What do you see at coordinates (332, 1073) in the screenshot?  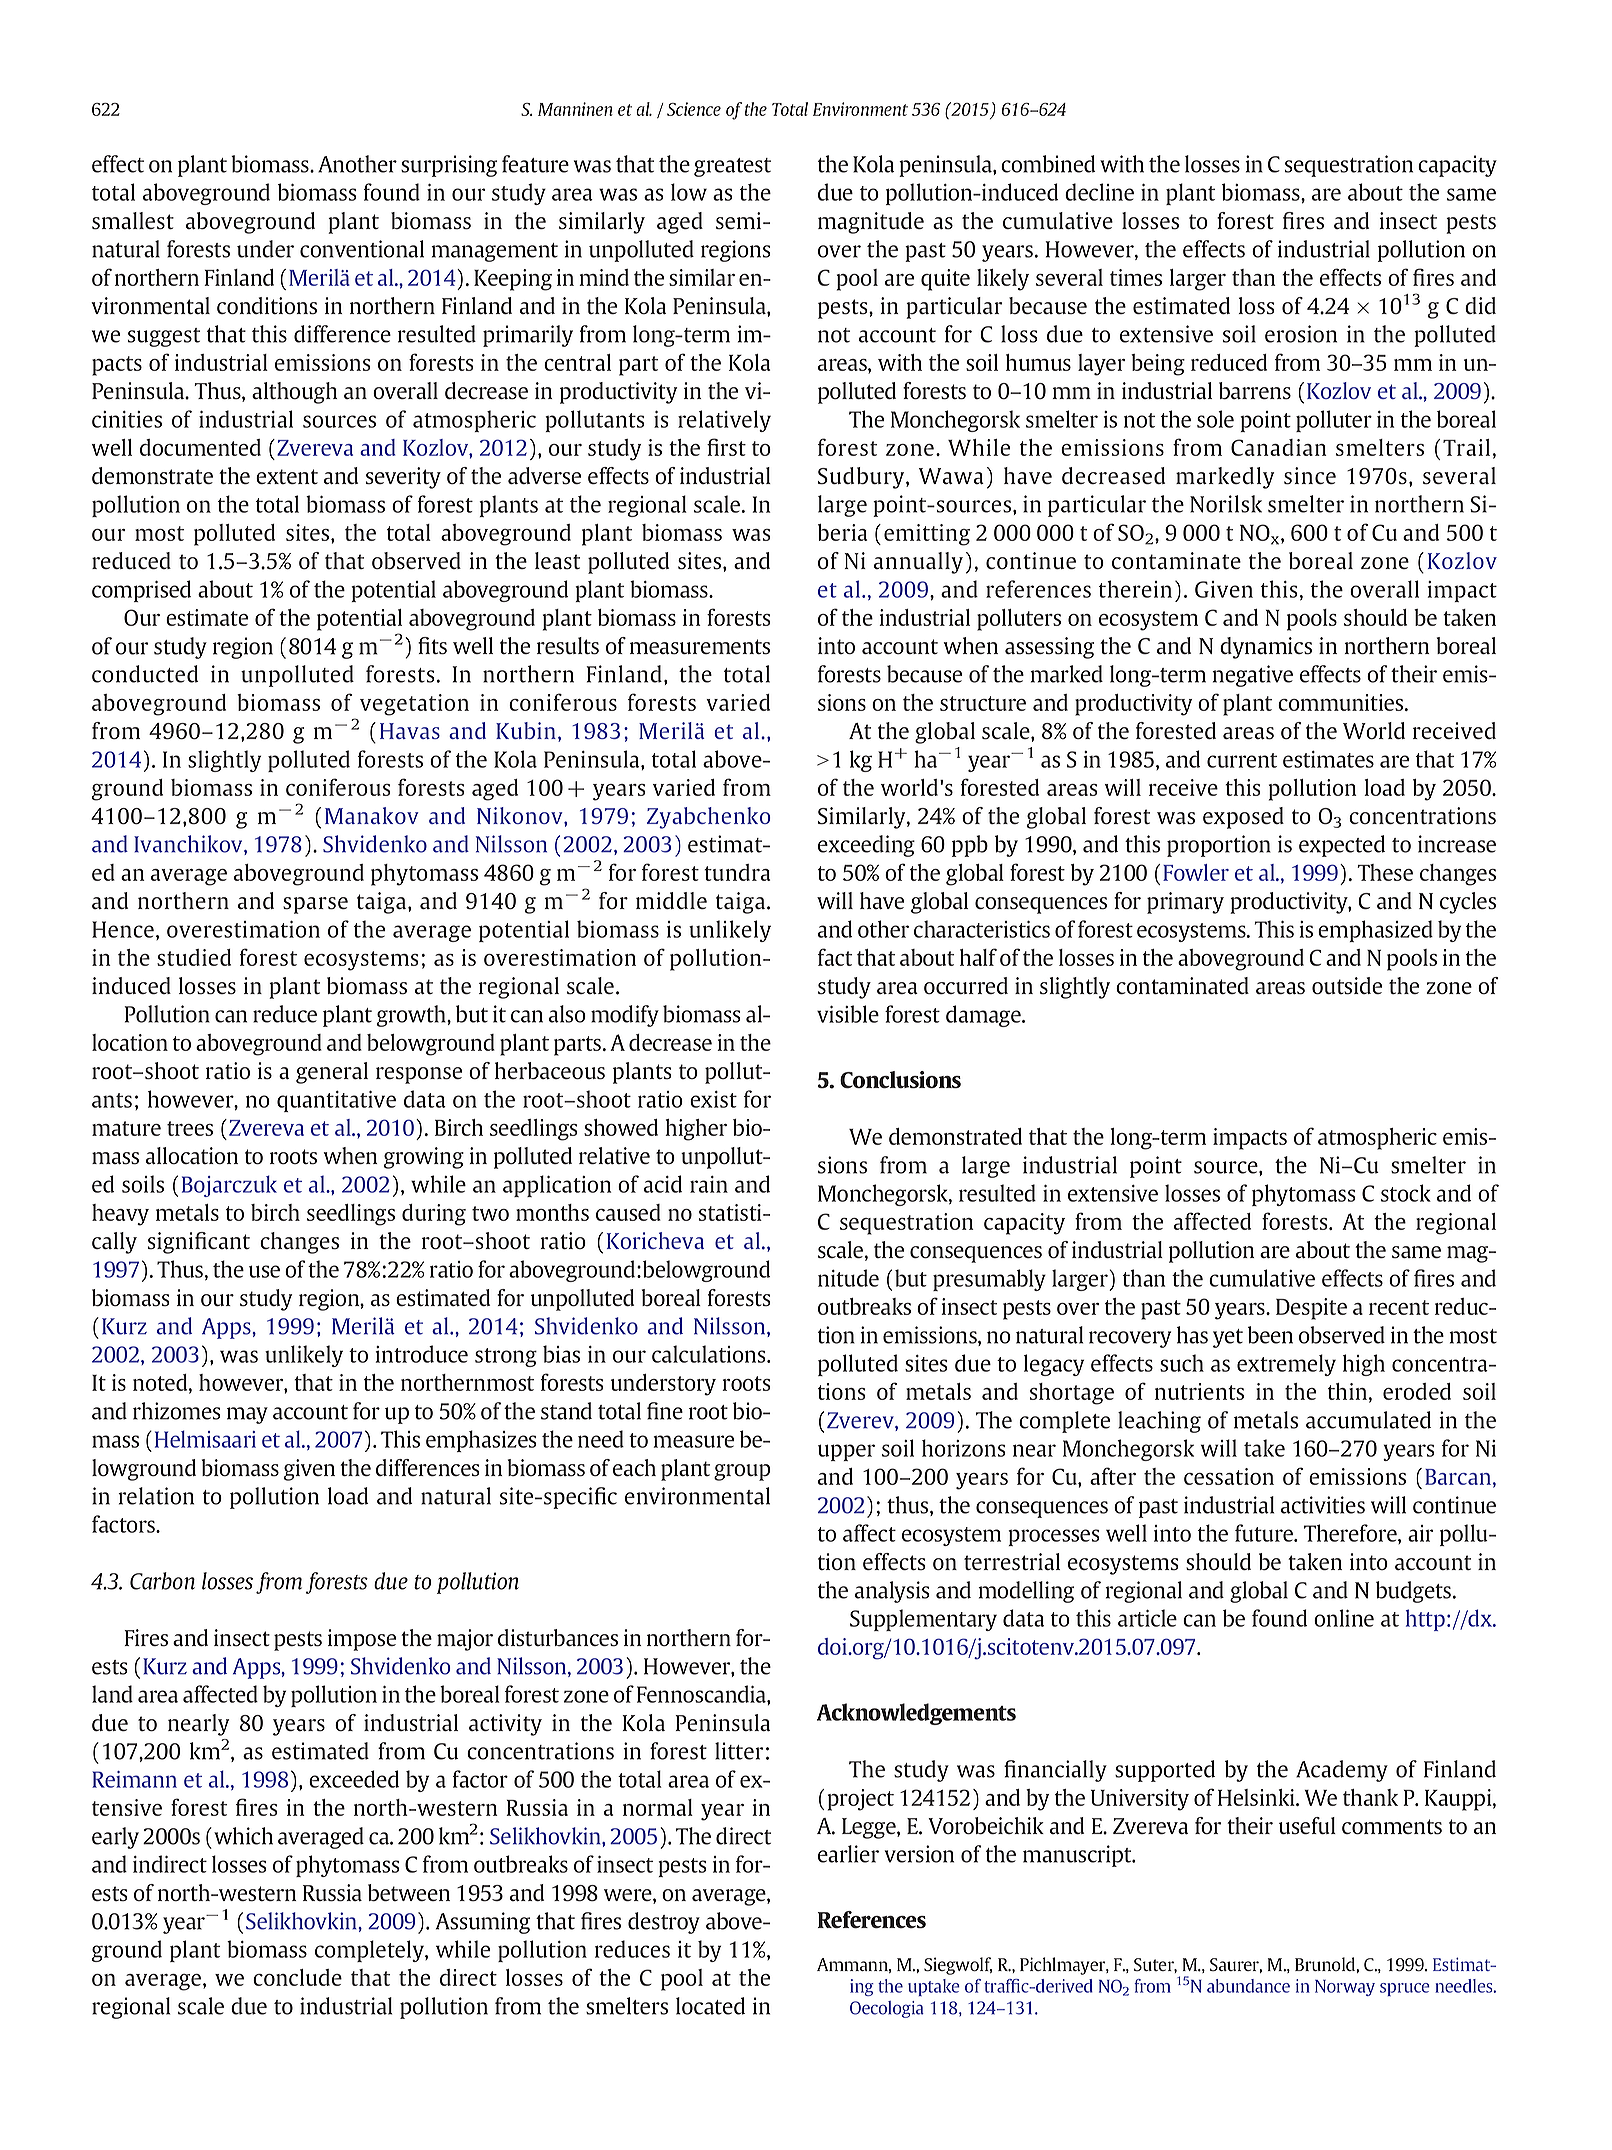 I see `general` at bounding box center [332, 1073].
